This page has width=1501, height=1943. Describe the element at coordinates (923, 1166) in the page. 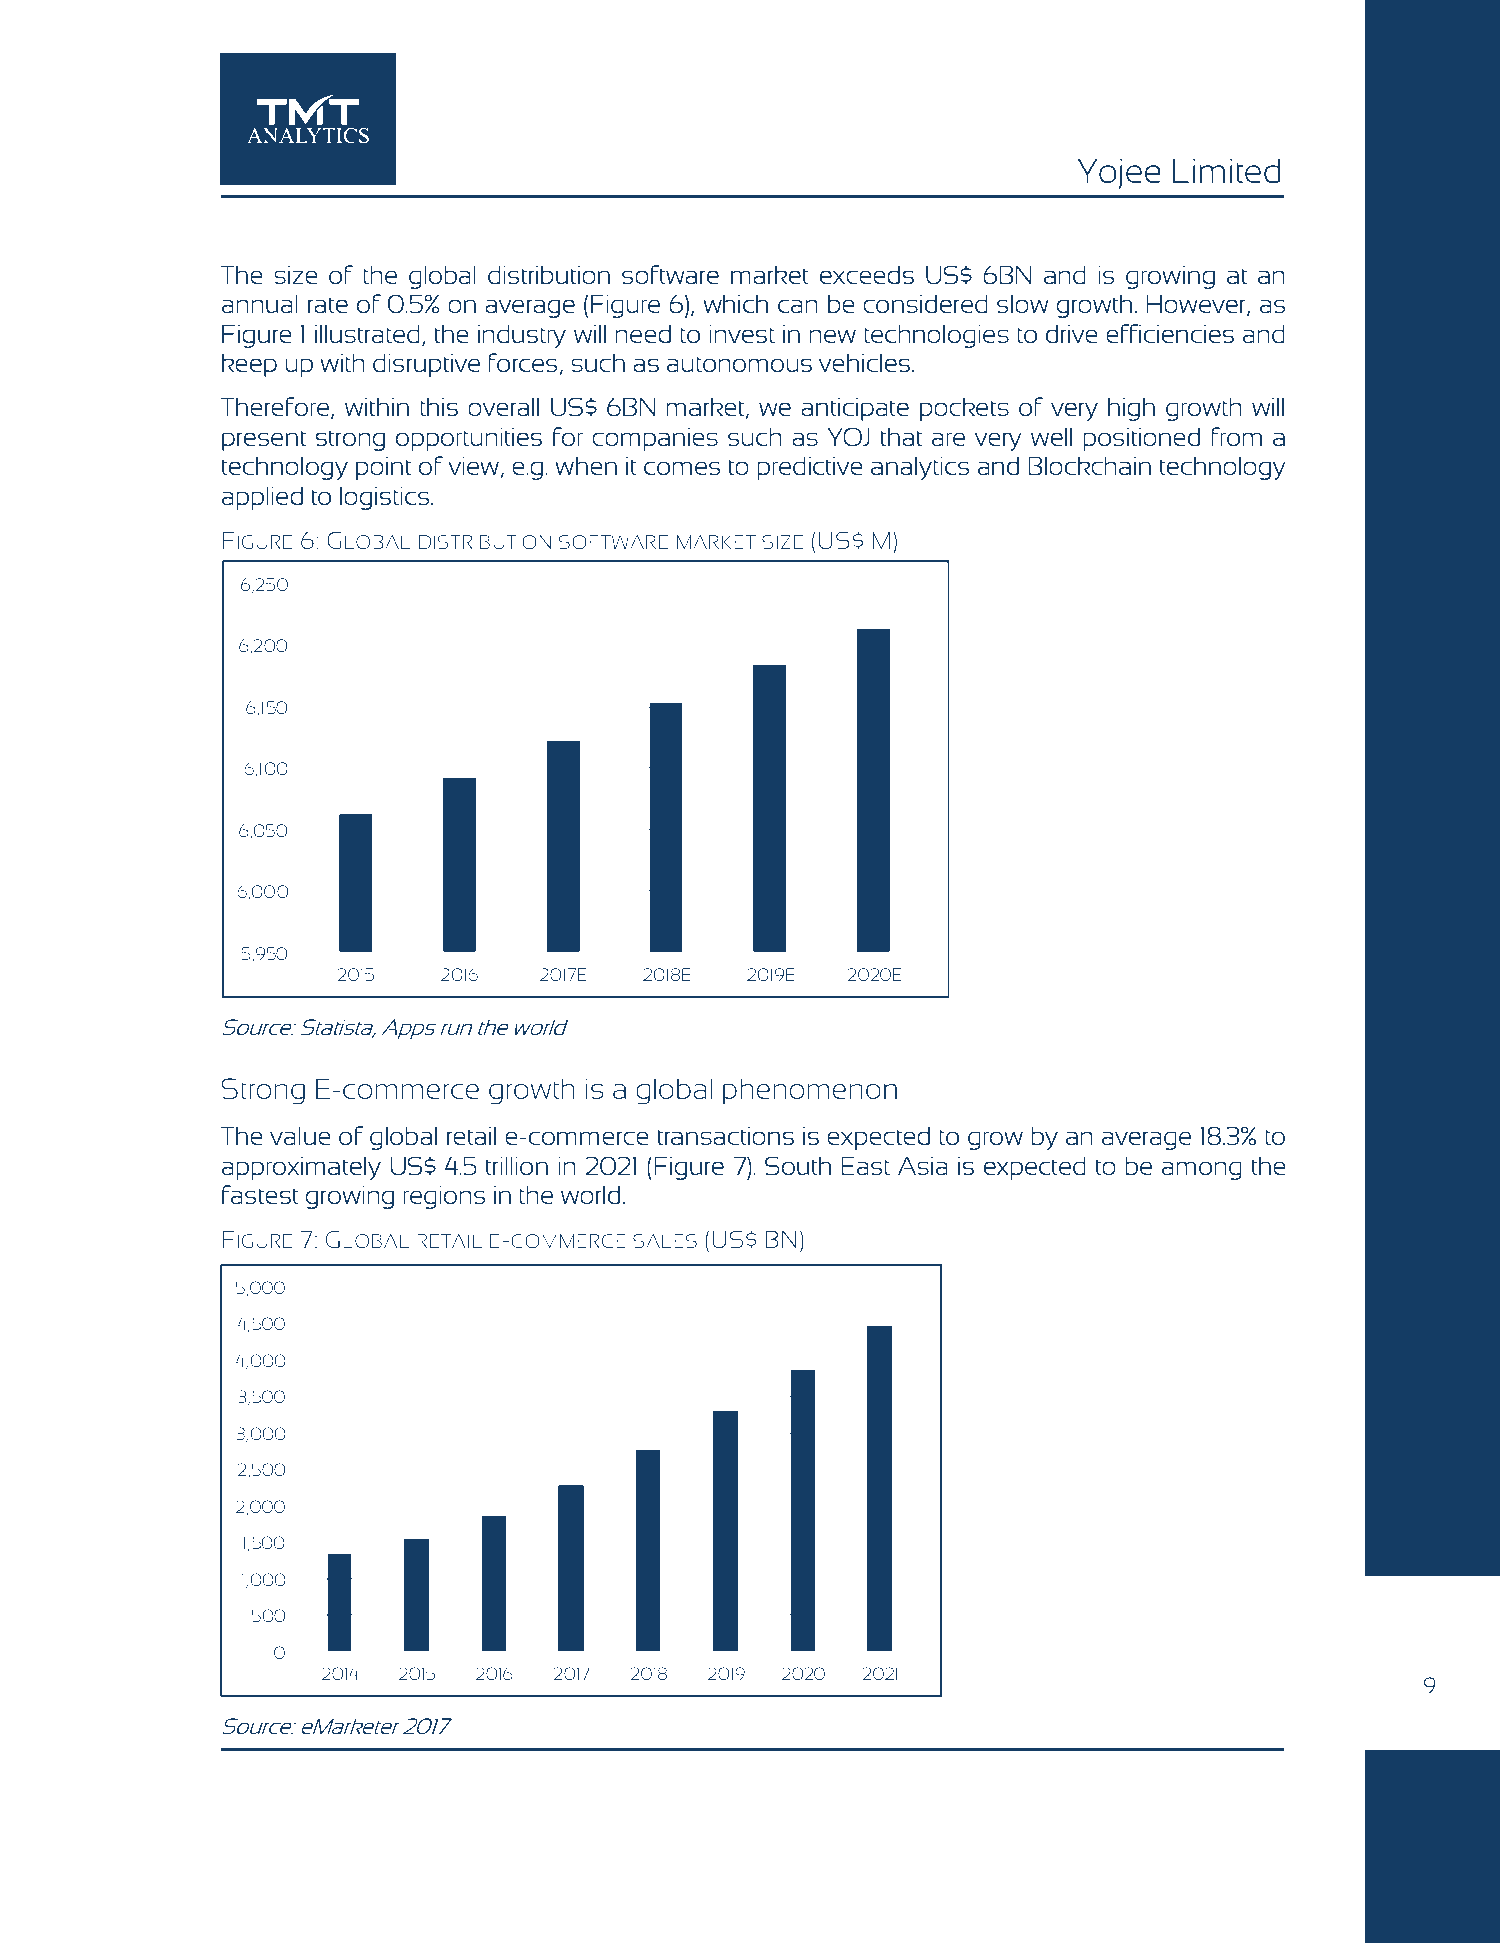

I see `Asia` at that location.
